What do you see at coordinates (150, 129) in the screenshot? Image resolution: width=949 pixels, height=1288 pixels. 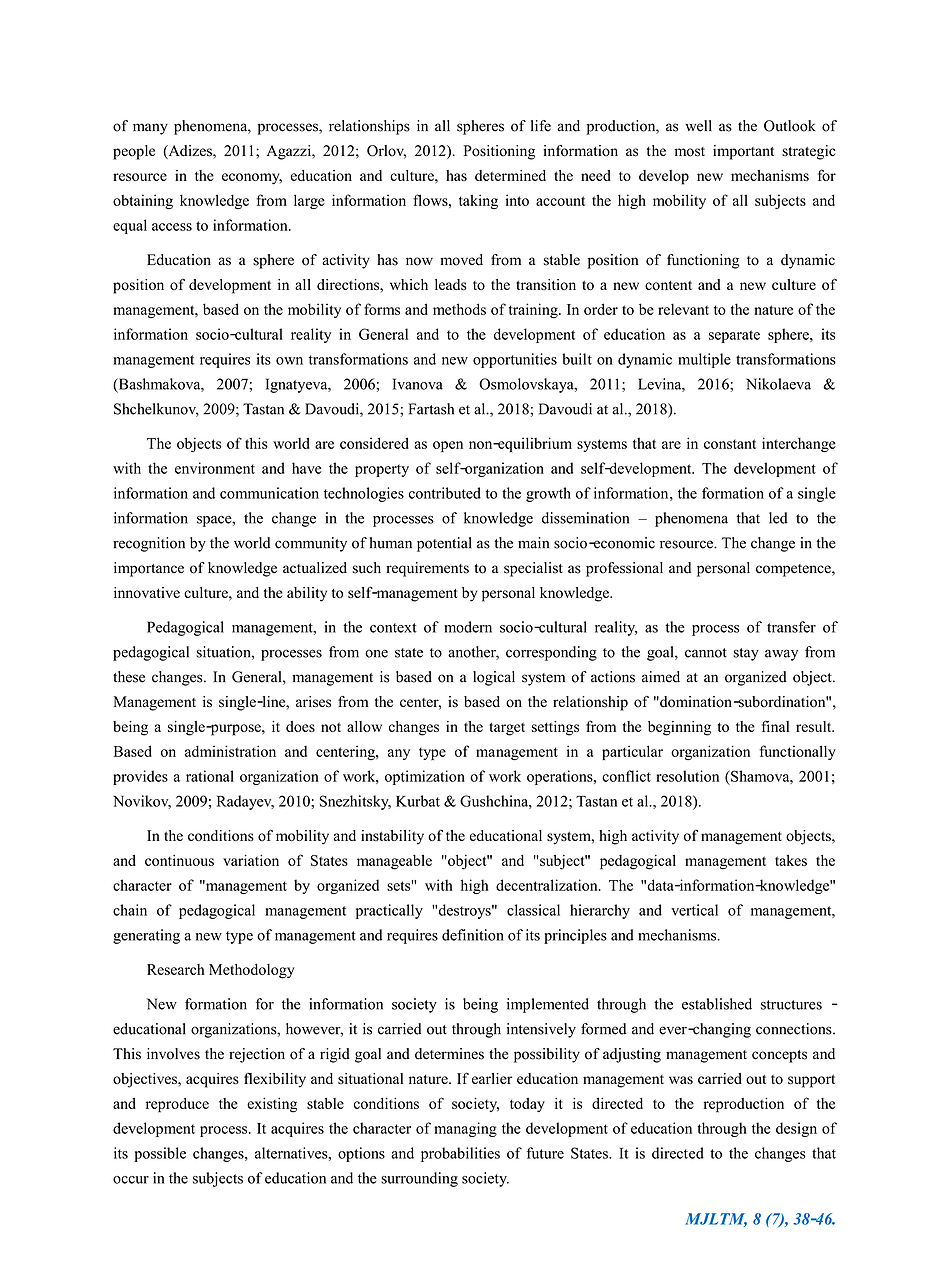 I see `many` at bounding box center [150, 129].
